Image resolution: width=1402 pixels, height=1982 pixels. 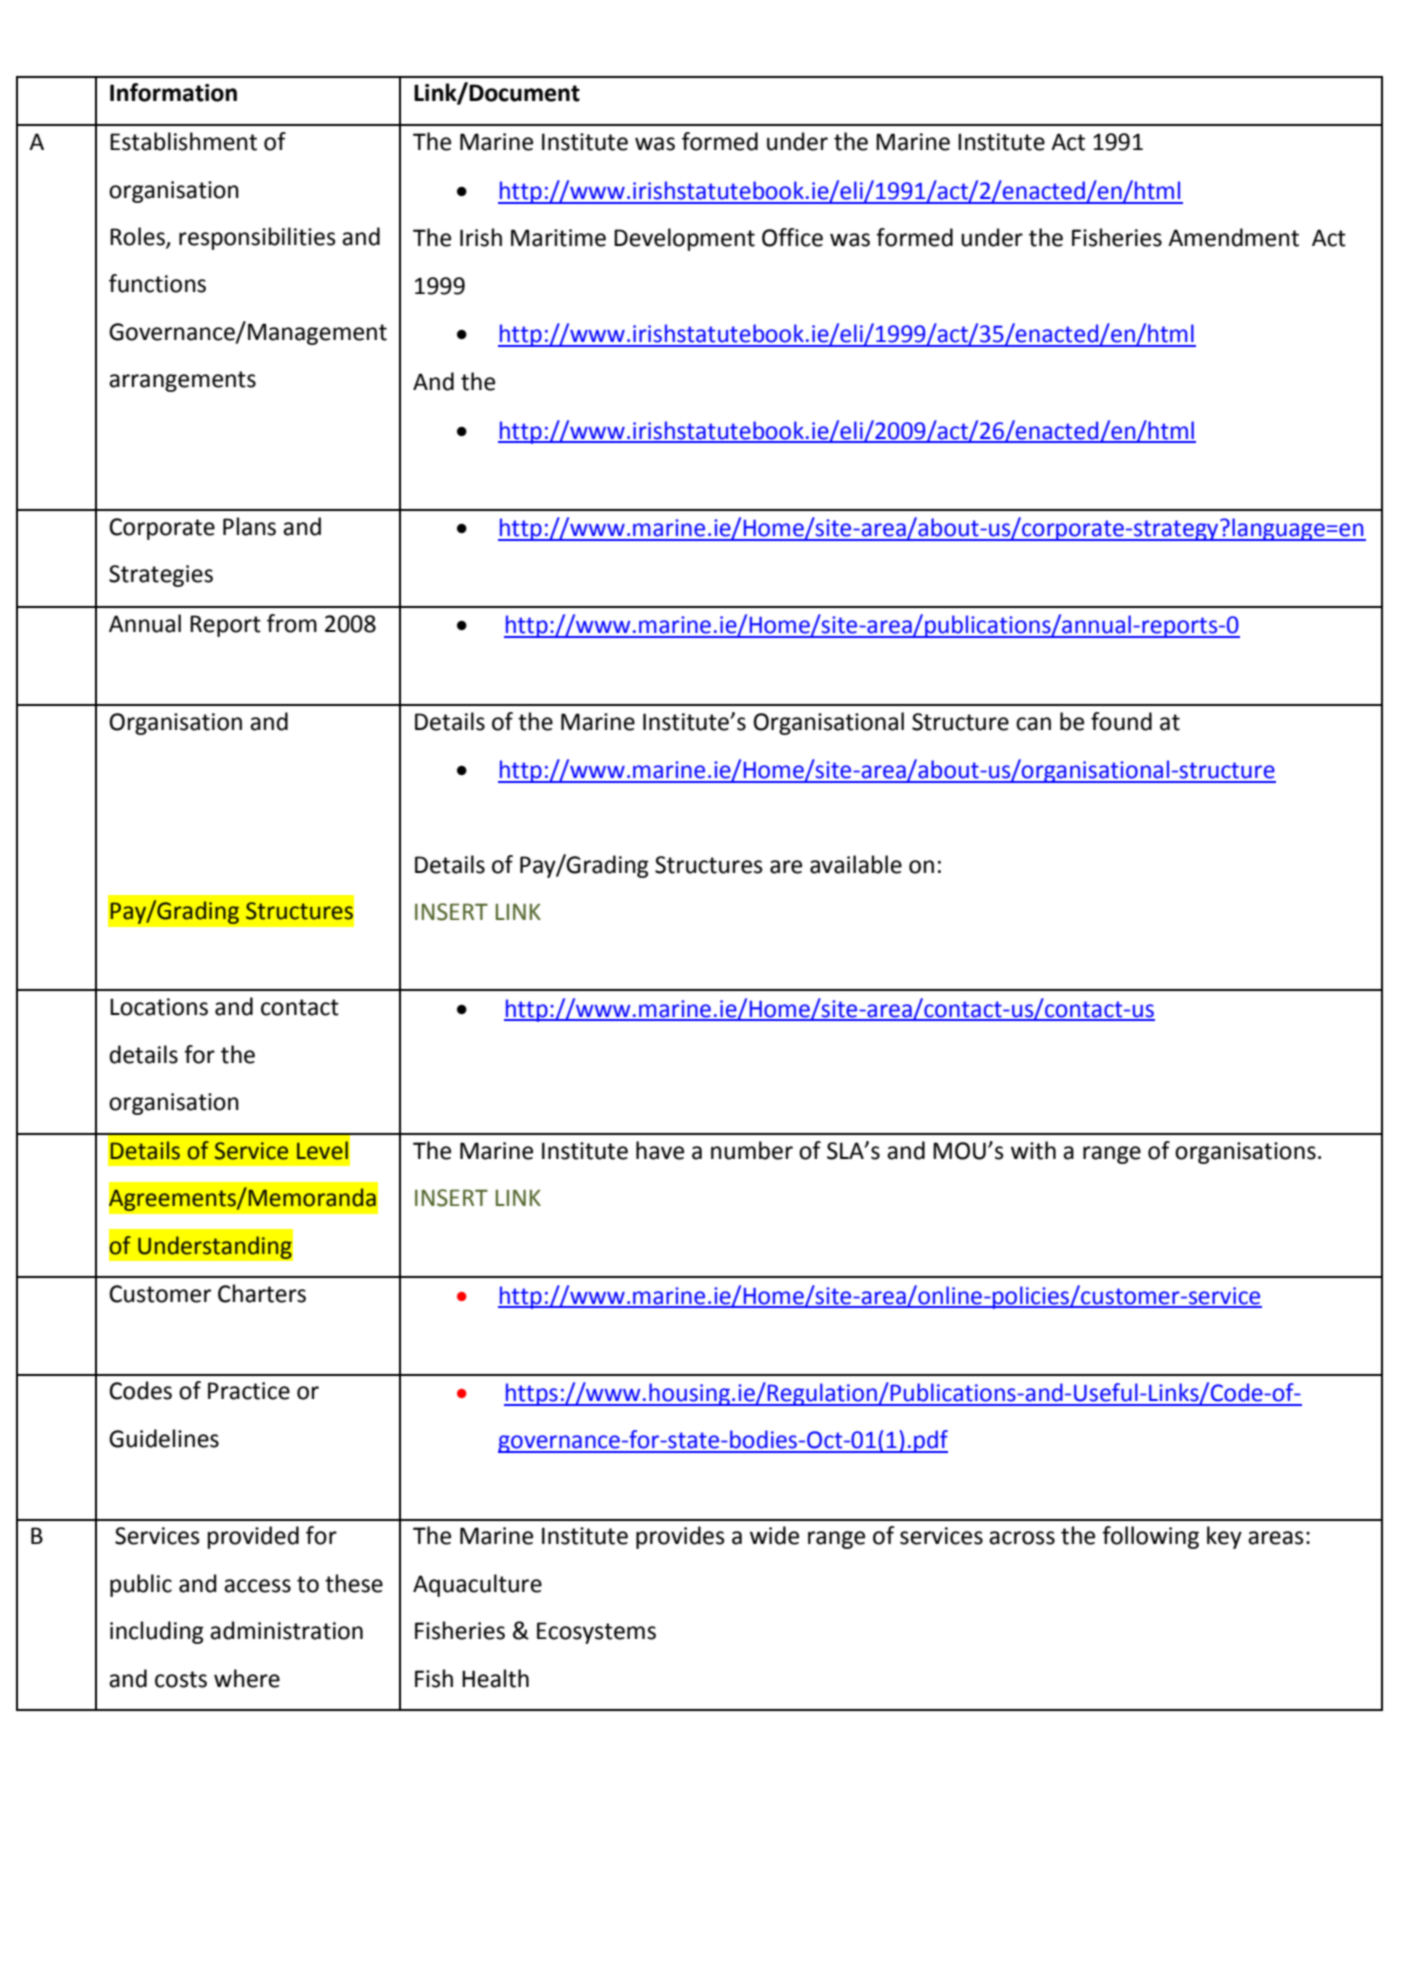 I want to click on Office, so click(x=792, y=237).
